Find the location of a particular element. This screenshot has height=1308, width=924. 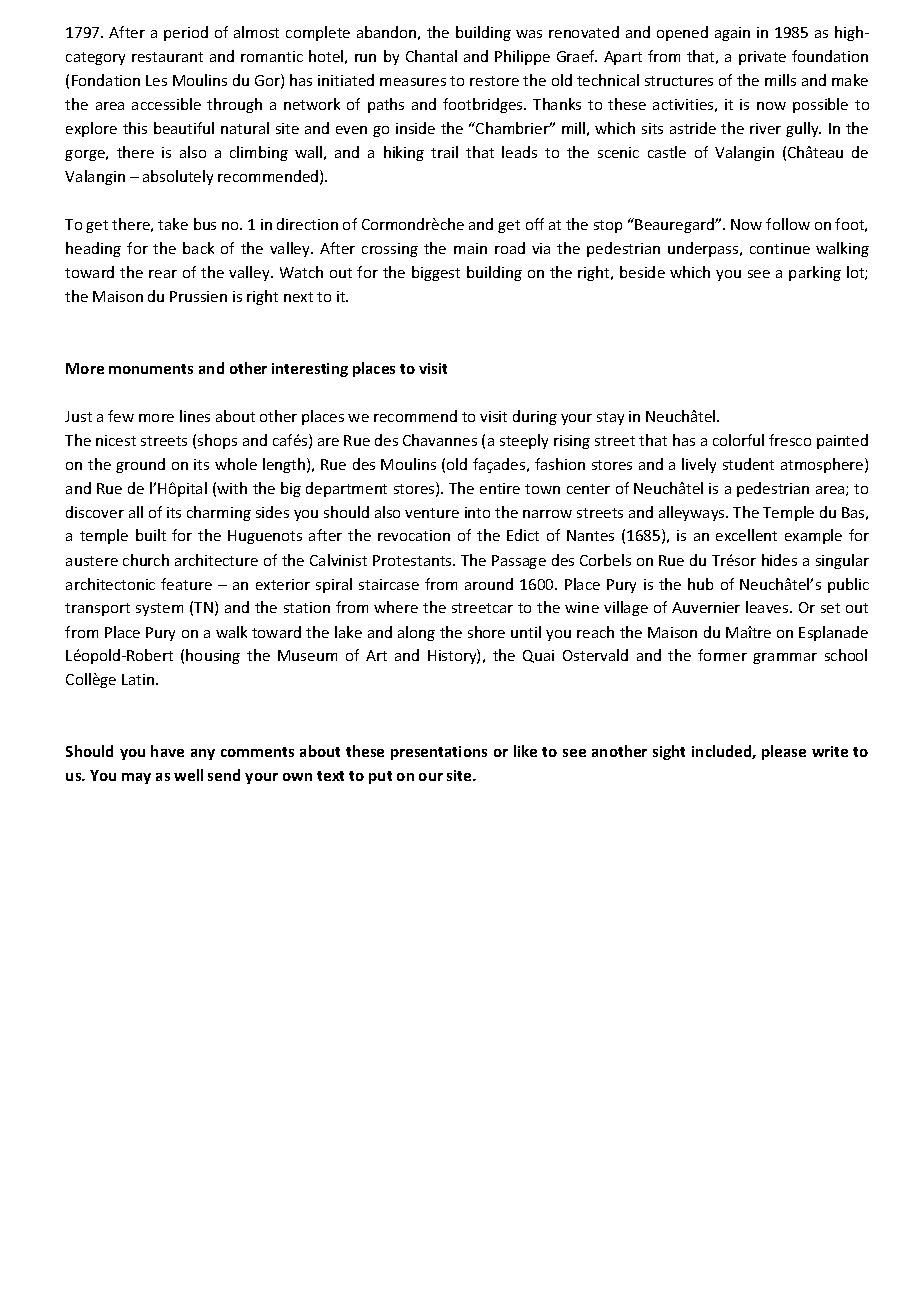

presentations is located at coordinates (439, 753).
